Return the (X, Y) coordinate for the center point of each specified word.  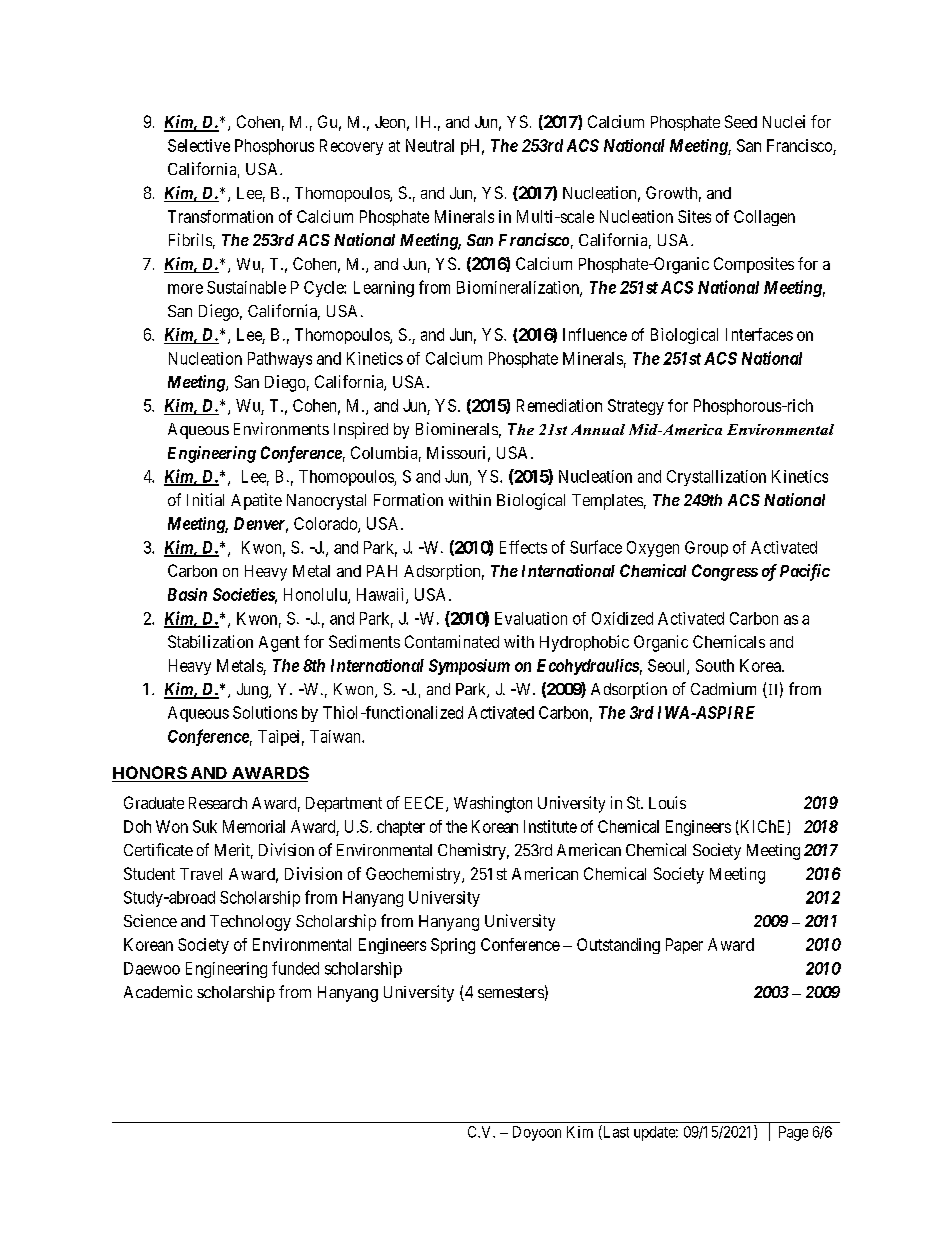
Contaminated (452, 641)
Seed (741, 121)
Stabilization (210, 641)
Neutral (430, 145)
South (715, 665)
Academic (158, 991)
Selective (199, 145)
